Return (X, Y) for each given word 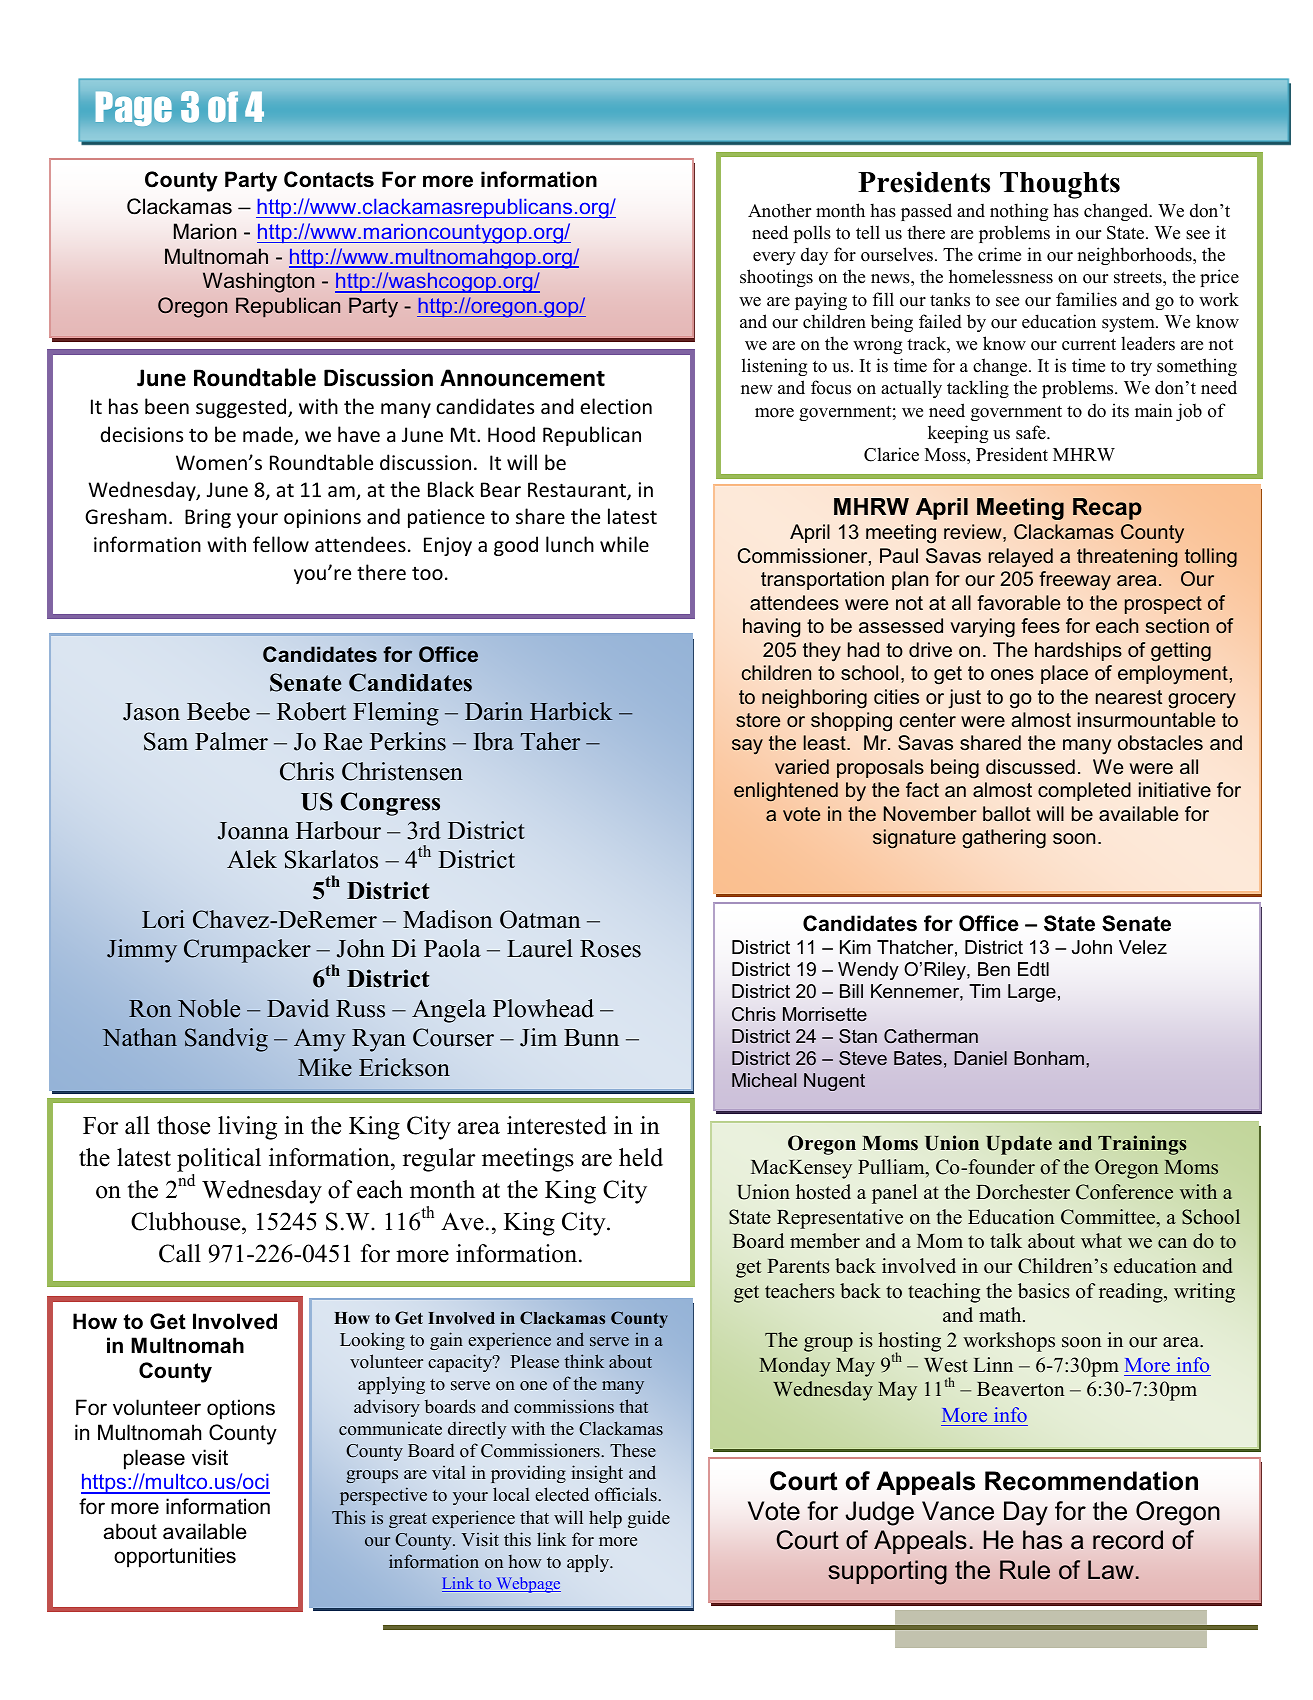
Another (779, 210)
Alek (252, 859)
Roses (610, 949)
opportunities (175, 1557)
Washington (258, 282)
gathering (1004, 839)
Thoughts (1060, 185)
